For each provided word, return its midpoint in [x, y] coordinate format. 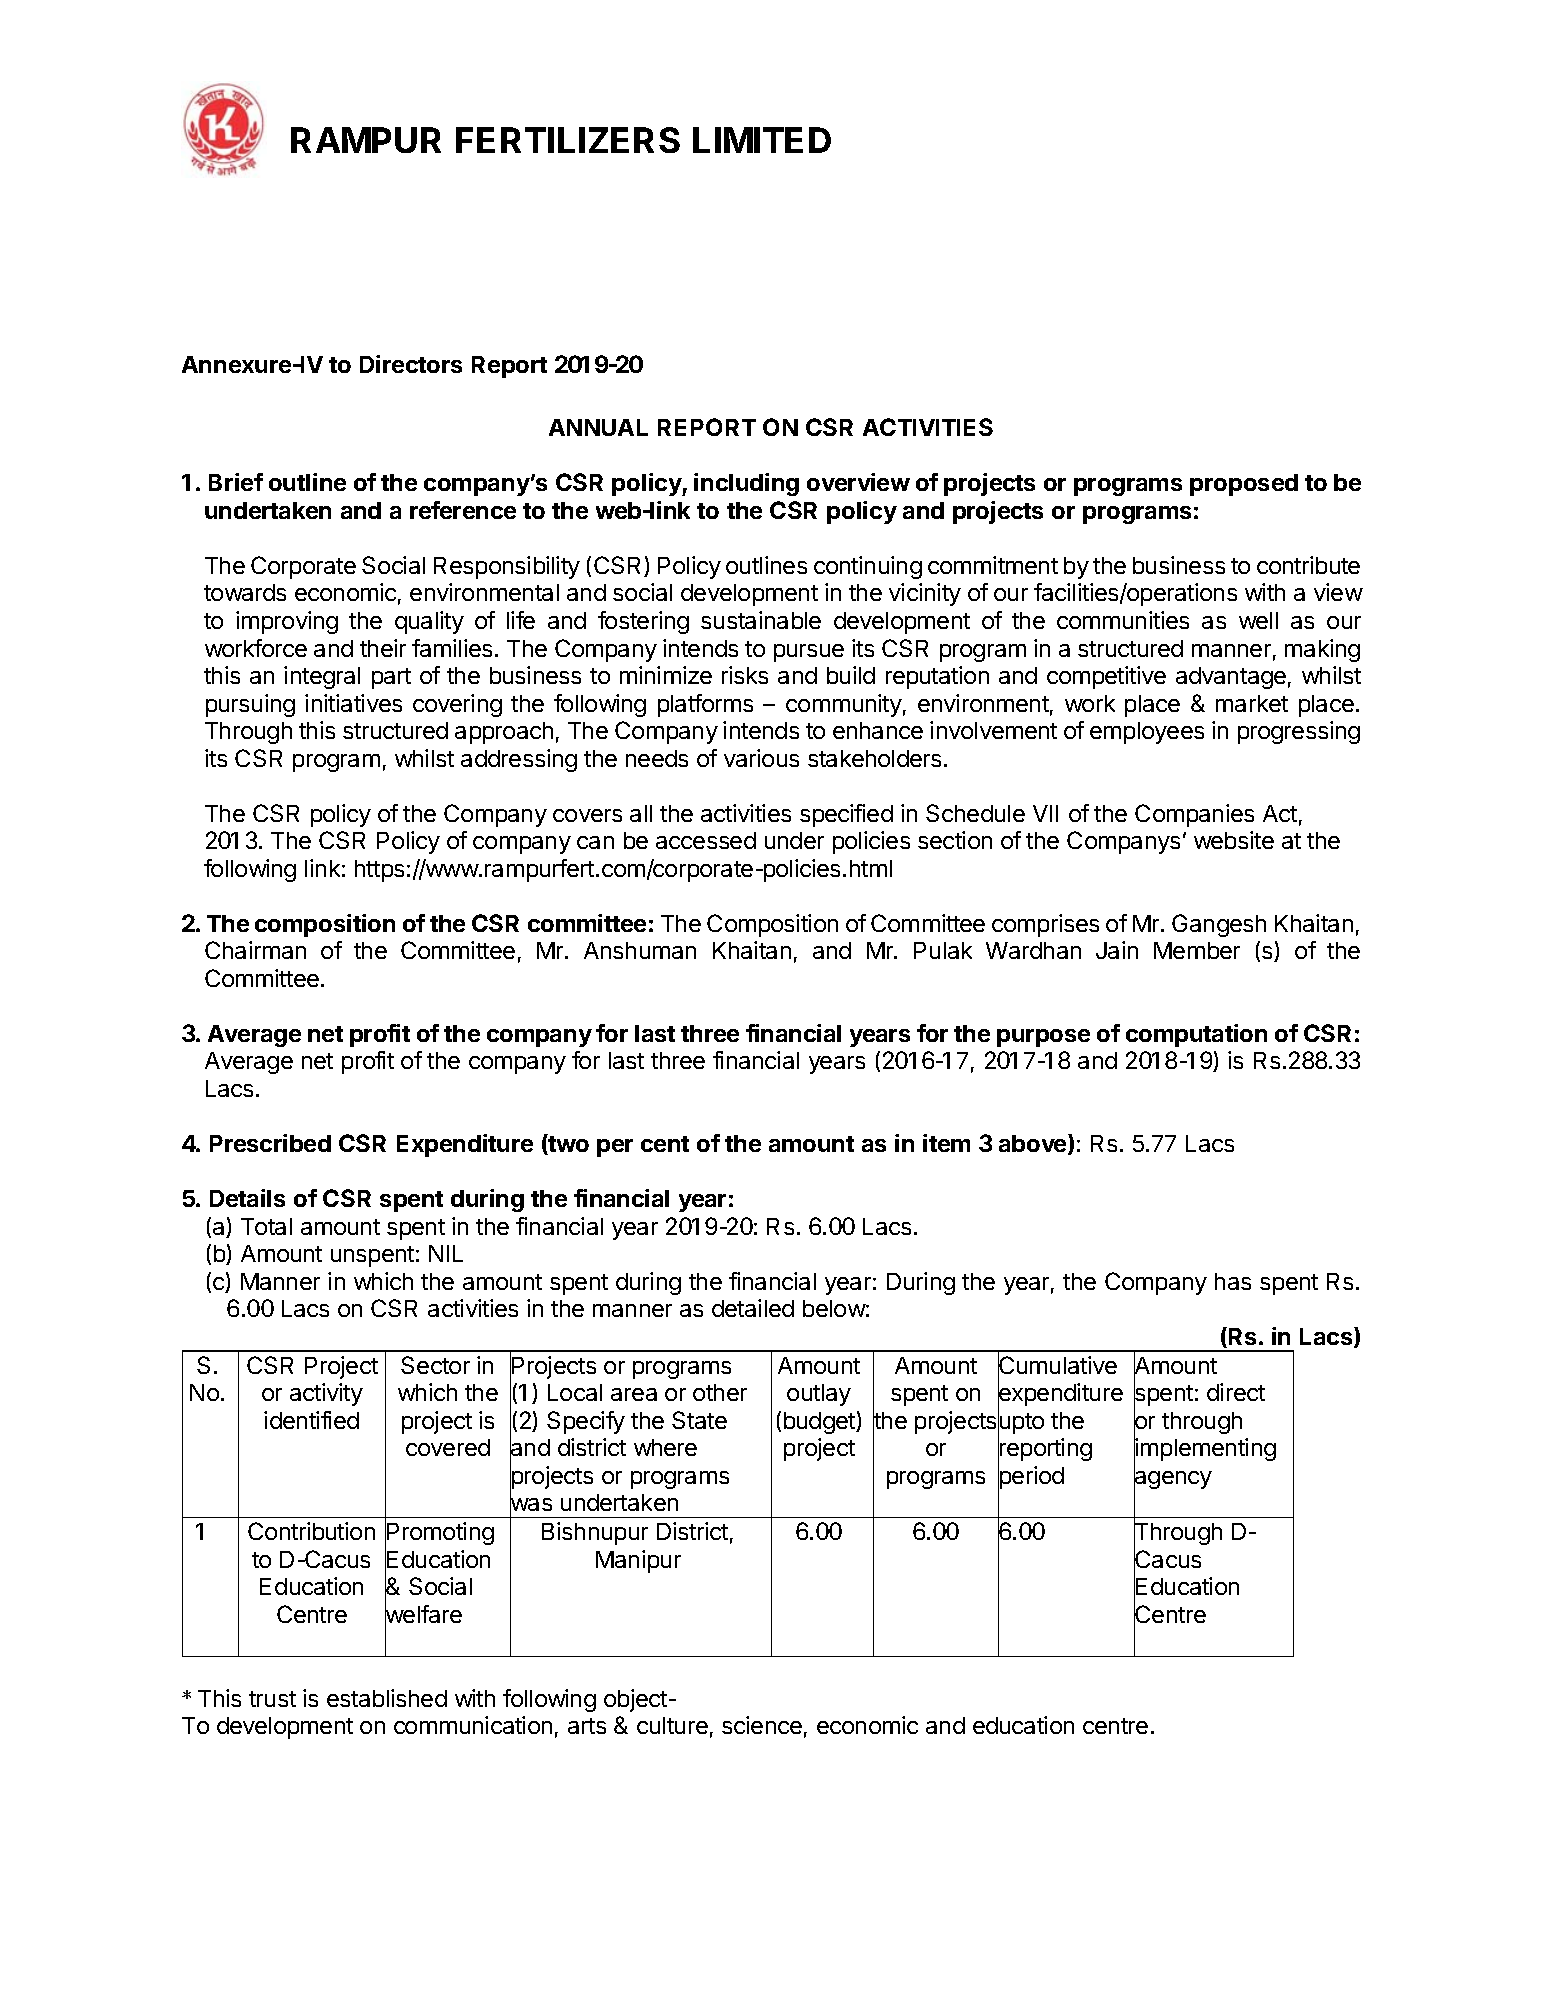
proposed [1244, 485]
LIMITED [762, 140]
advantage [1231, 678]
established [387, 1698]
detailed [753, 1308]
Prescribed [270, 1143]
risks [745, 675]
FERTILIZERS [568, 140]
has [1233, 1281]
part [391, 678]
